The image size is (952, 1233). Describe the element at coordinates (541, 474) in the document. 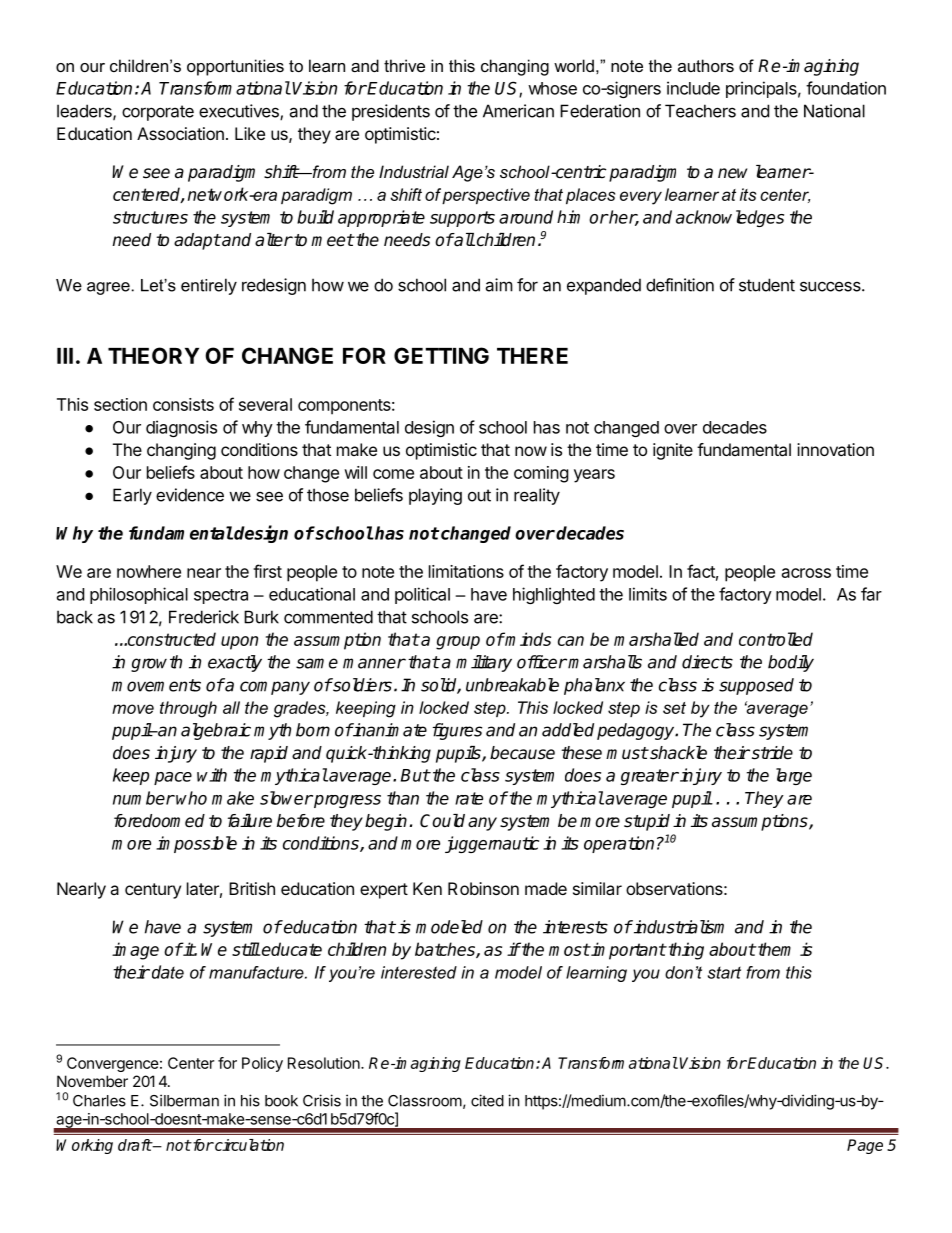

I see `coming` at that location.
